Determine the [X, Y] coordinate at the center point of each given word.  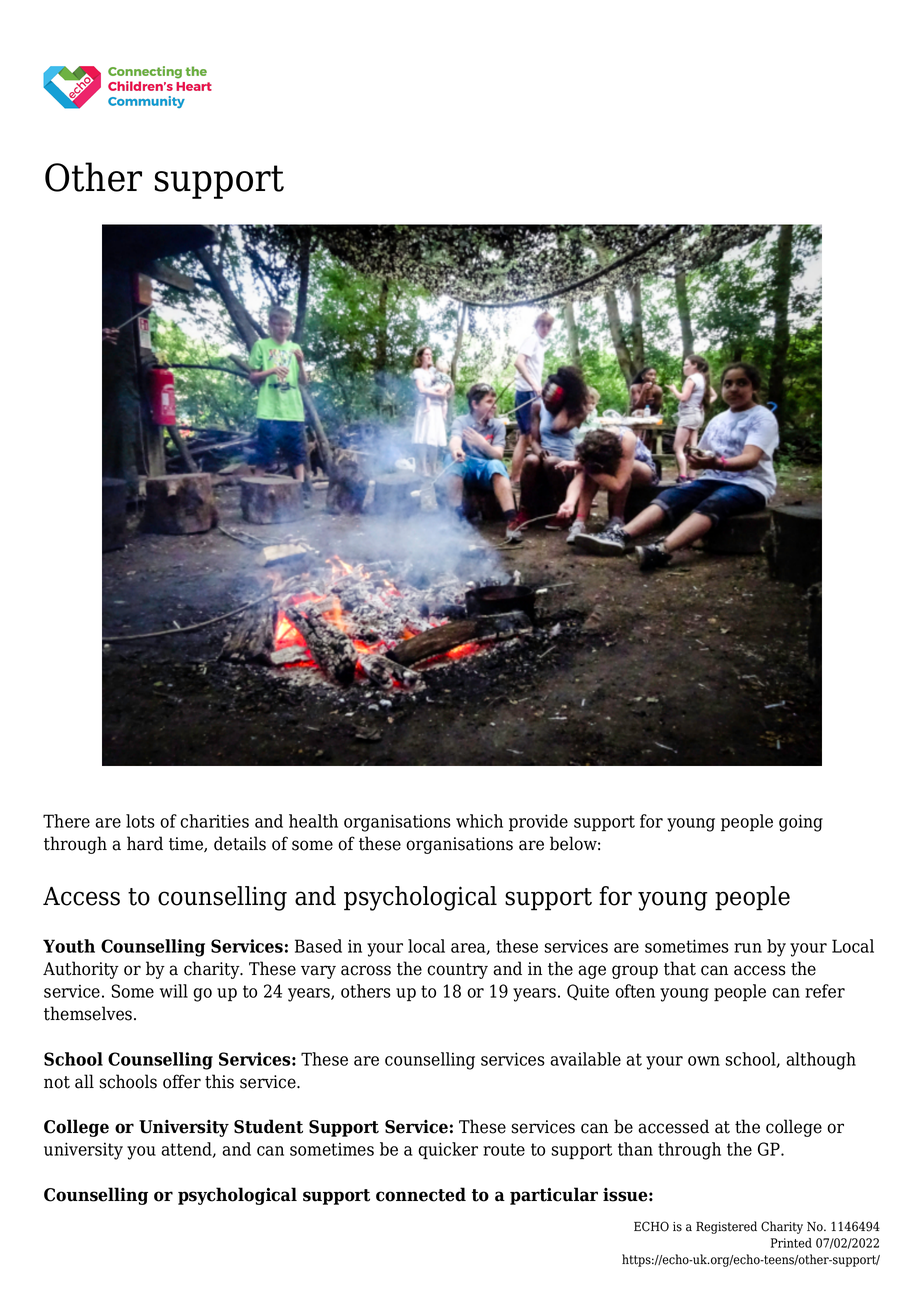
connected [421, 1194]
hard [145, 843]
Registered [726, 1227]
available [585, 1059]
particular [554, 1196]
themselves [88, 1013]
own [704, 1061]
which [479, 821]
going [801, 823]
